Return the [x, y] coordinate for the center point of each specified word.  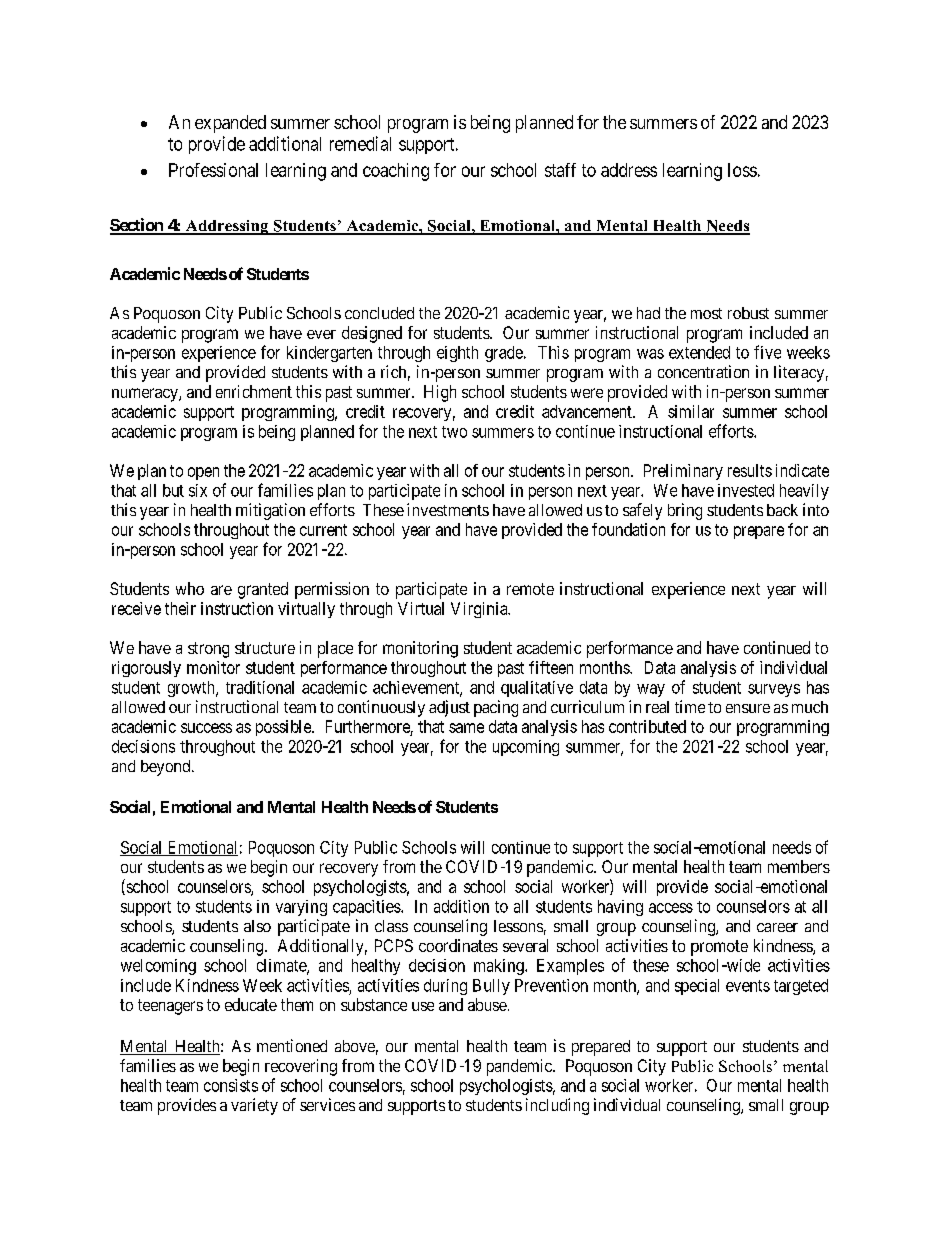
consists [231, 1085]
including [557, 1106]
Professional [213, 170]
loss [742, 170]
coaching [396, 172]
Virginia [480, 610]
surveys [774, 690]
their [180, 608]
